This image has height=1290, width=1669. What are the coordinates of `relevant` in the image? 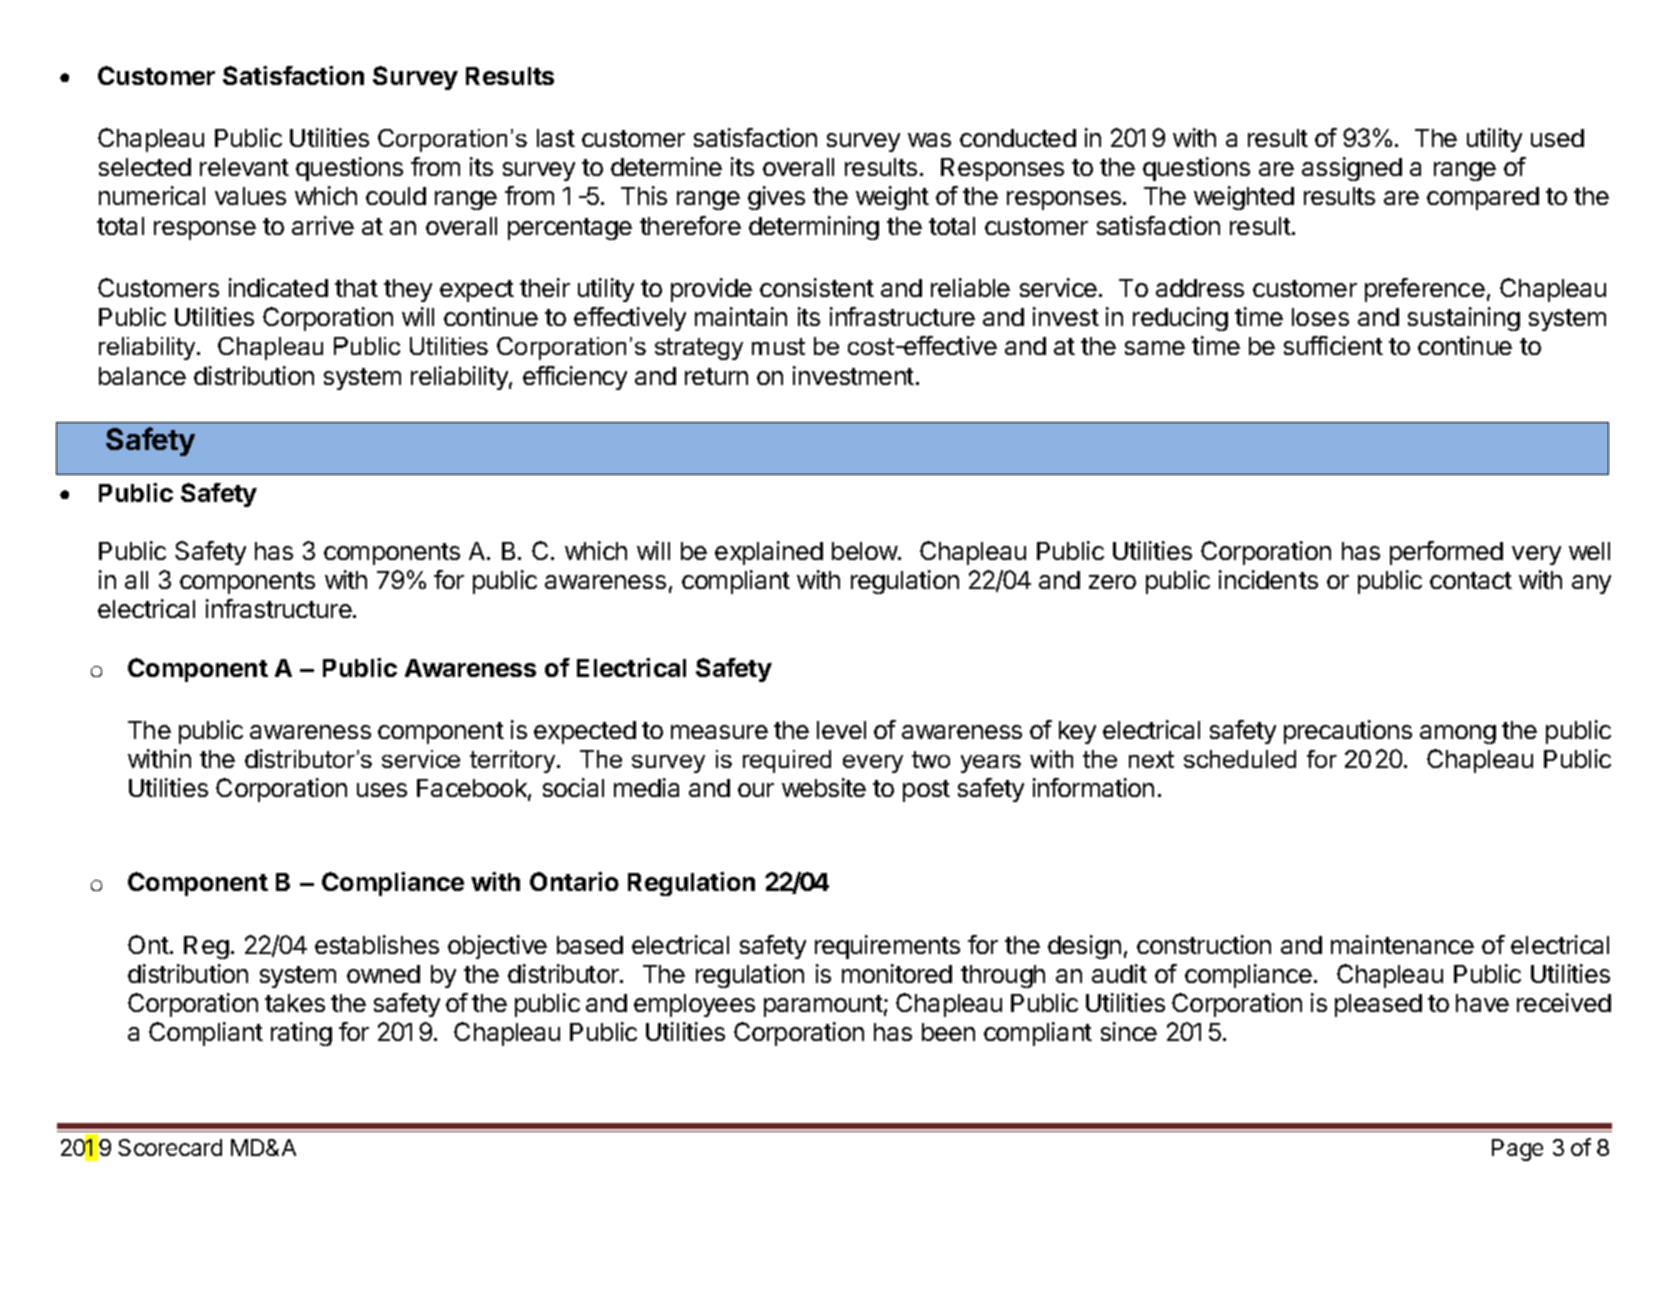 It's located at (244, 167).
